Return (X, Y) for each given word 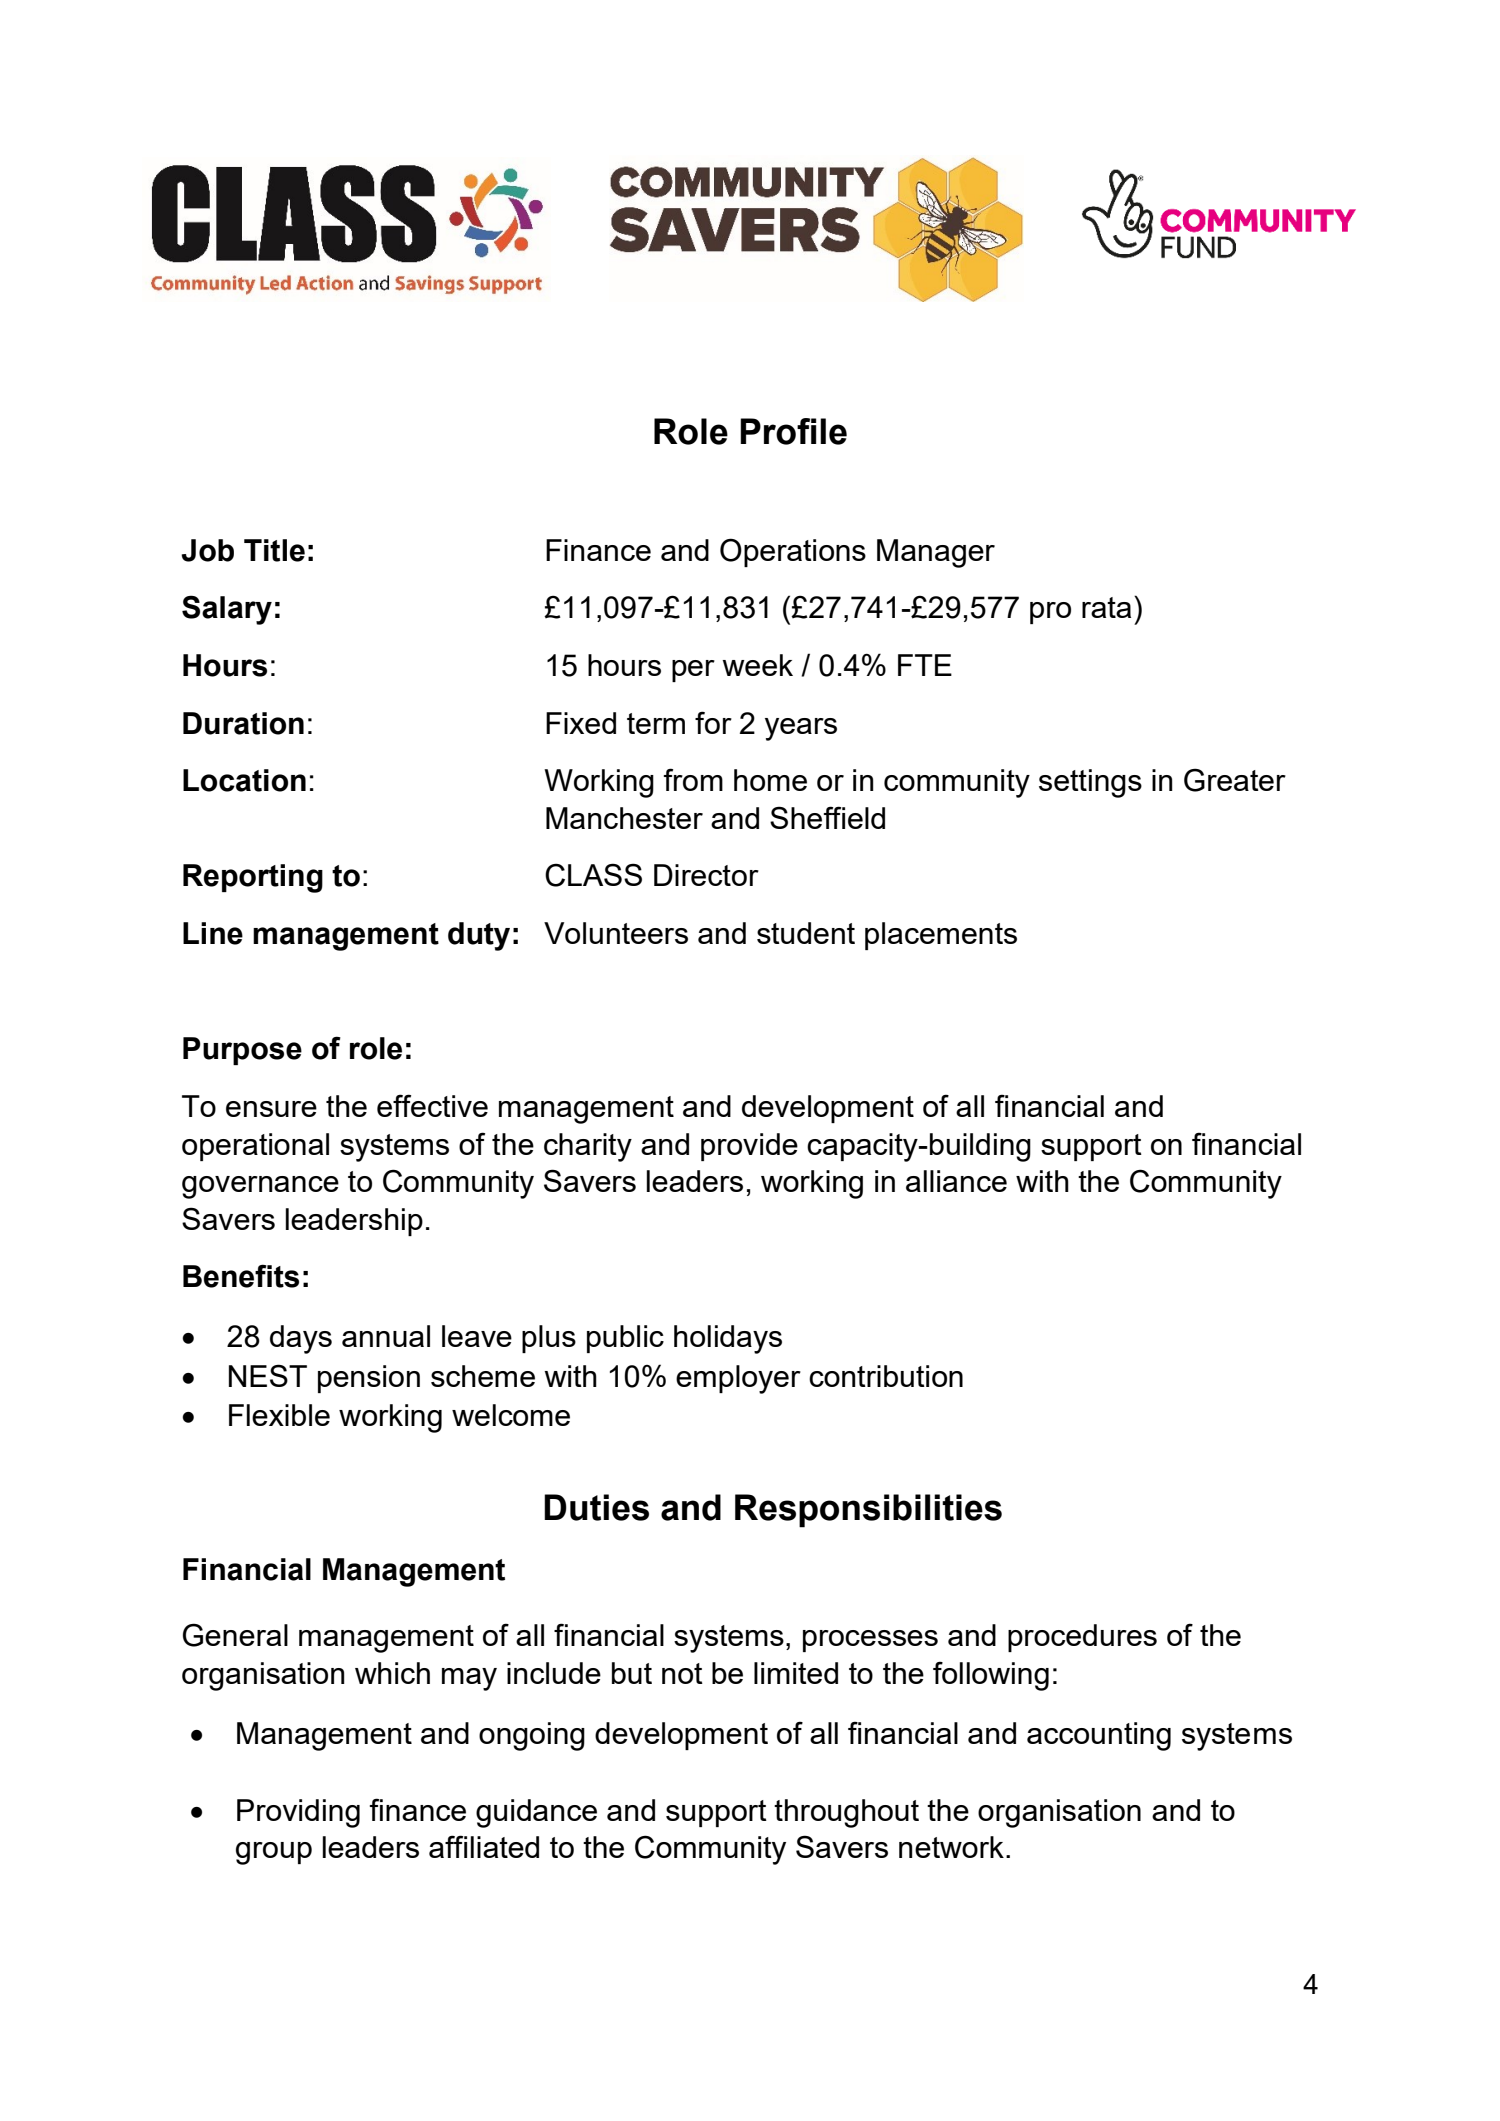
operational (255, 1147)
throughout (846, 1813)
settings (1090, 783)
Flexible (279, 1415)
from (693, 779)
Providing (298, 1813)
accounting (1099, 1736)
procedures (1082, 1638)
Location (244, 780)
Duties (596, 1507)
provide (749, 1147)
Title (274, 550)
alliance (956, 1181)
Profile (793, 431)
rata (1106, 607)
